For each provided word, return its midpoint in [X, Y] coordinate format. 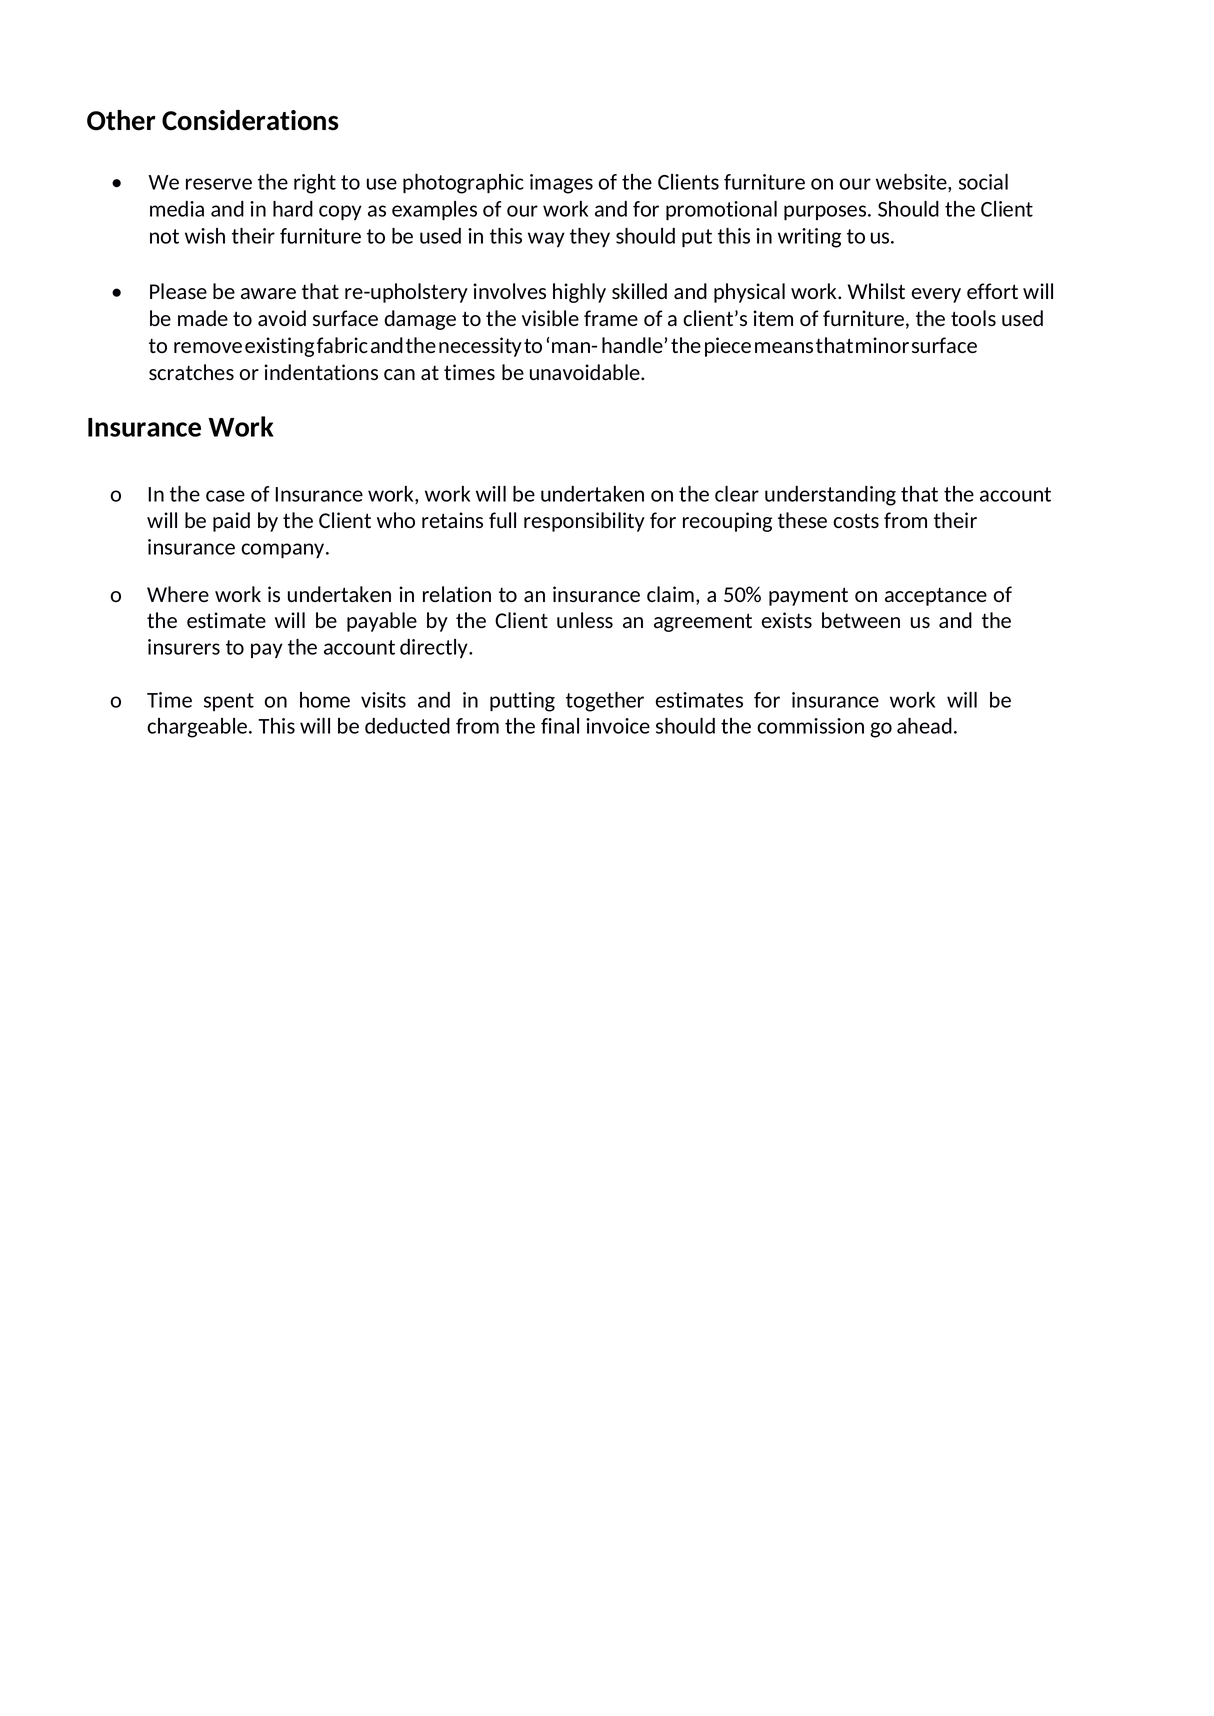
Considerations [250, 120]
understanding [830, 496]
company [284, 550]
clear [737, 494]
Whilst [876, 291]
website [912, 183]
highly [579, 293]
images [561, 184]
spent [229, 702]
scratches [191, 372]
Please [178, 291]
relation [457, 594]
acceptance [936, 596]
